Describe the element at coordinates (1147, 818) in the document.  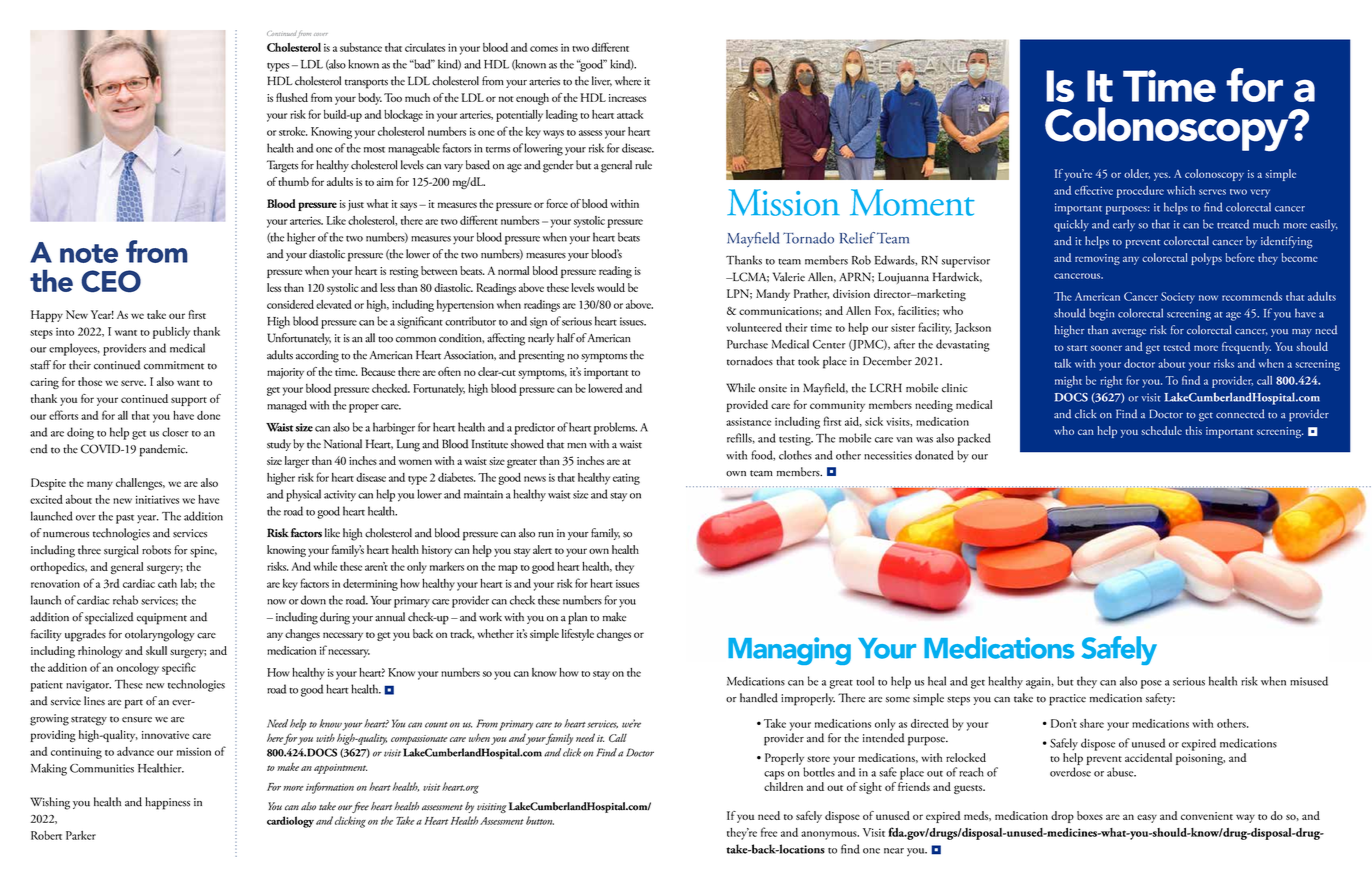
I see `easy` at that location.
